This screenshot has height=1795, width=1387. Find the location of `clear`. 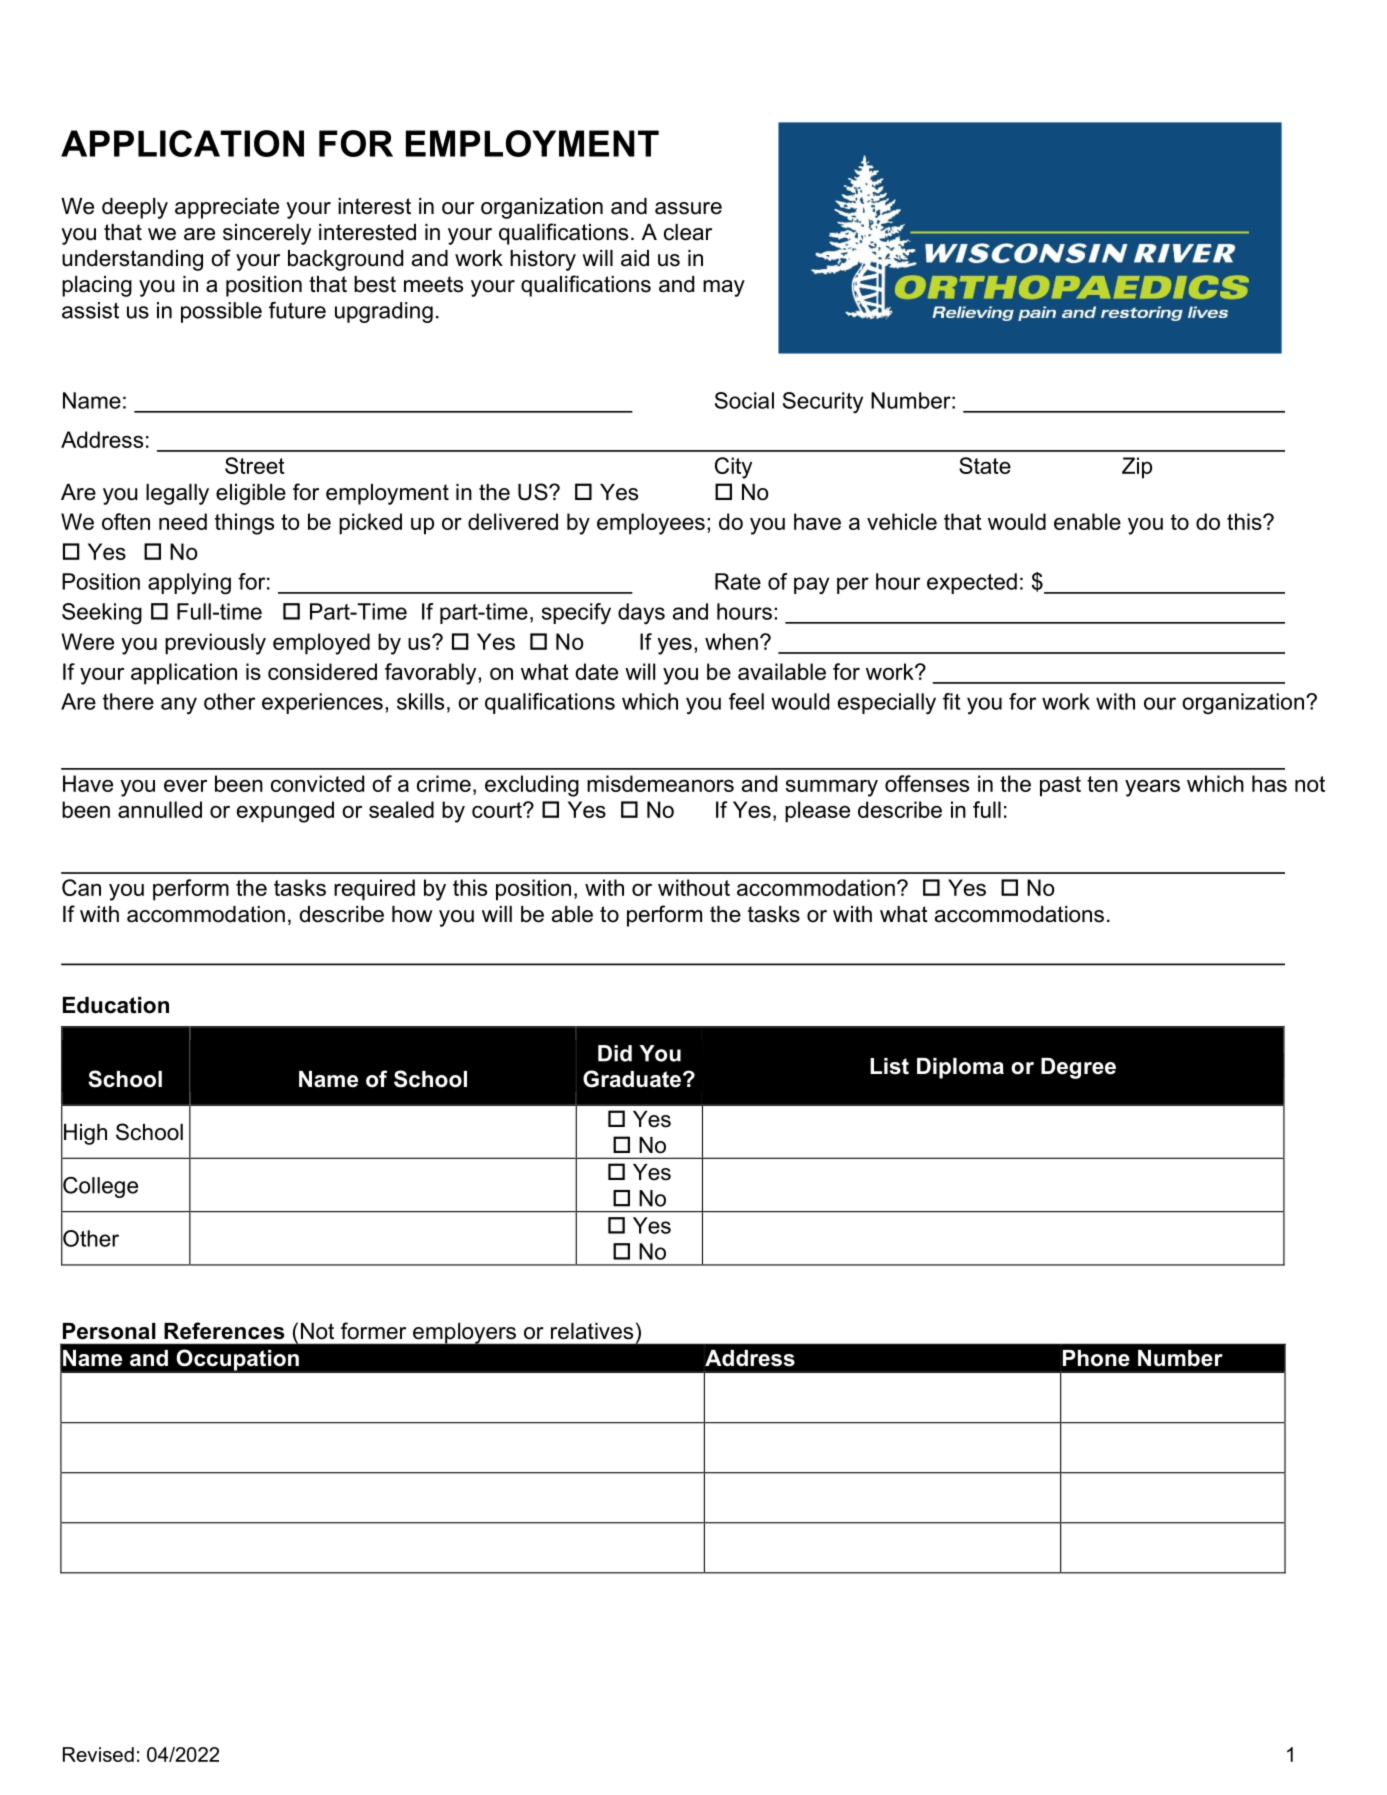

clear is located at coordinates (688, 232).
